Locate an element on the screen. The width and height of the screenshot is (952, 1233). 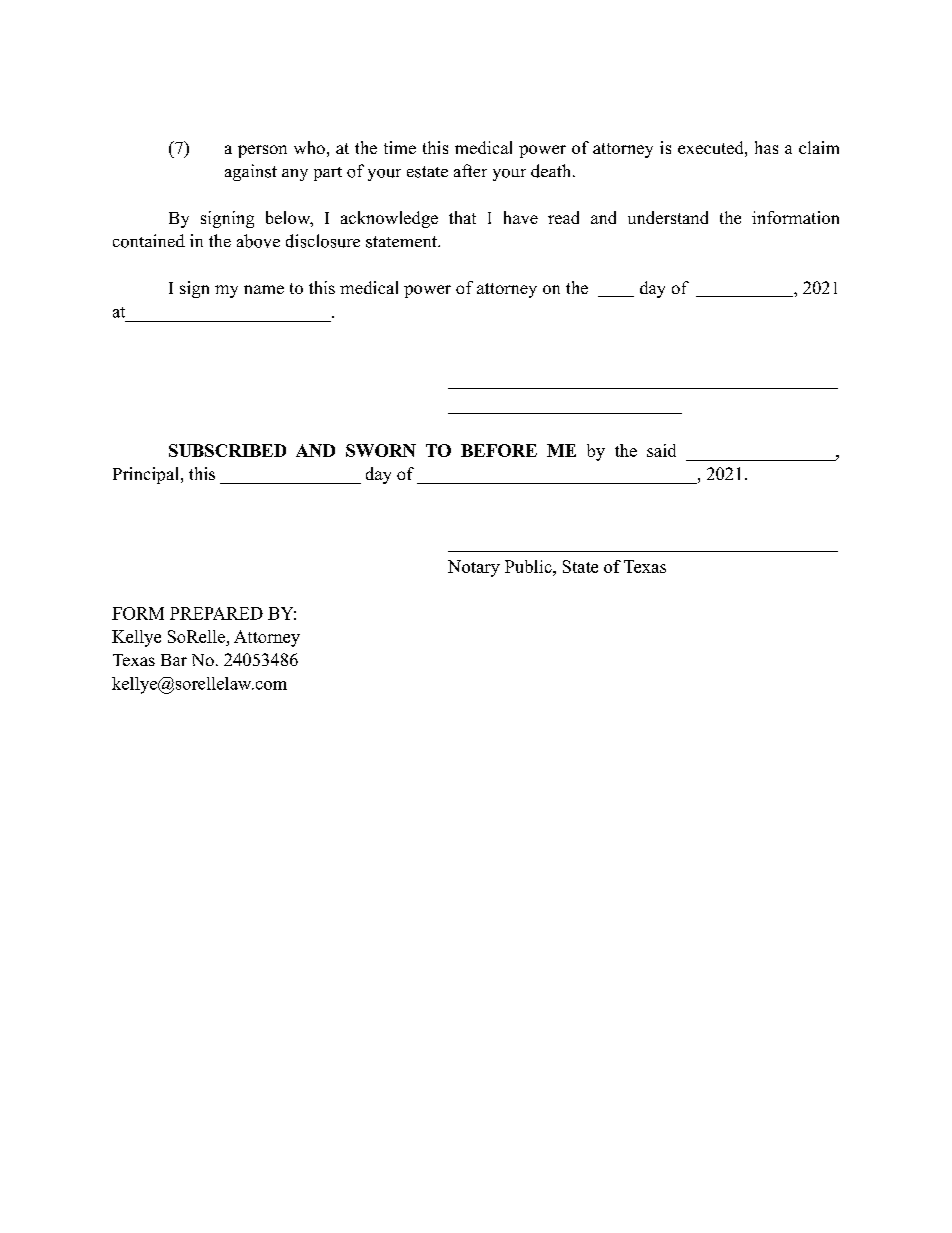
Bar is located at coordinates (174, 660).
